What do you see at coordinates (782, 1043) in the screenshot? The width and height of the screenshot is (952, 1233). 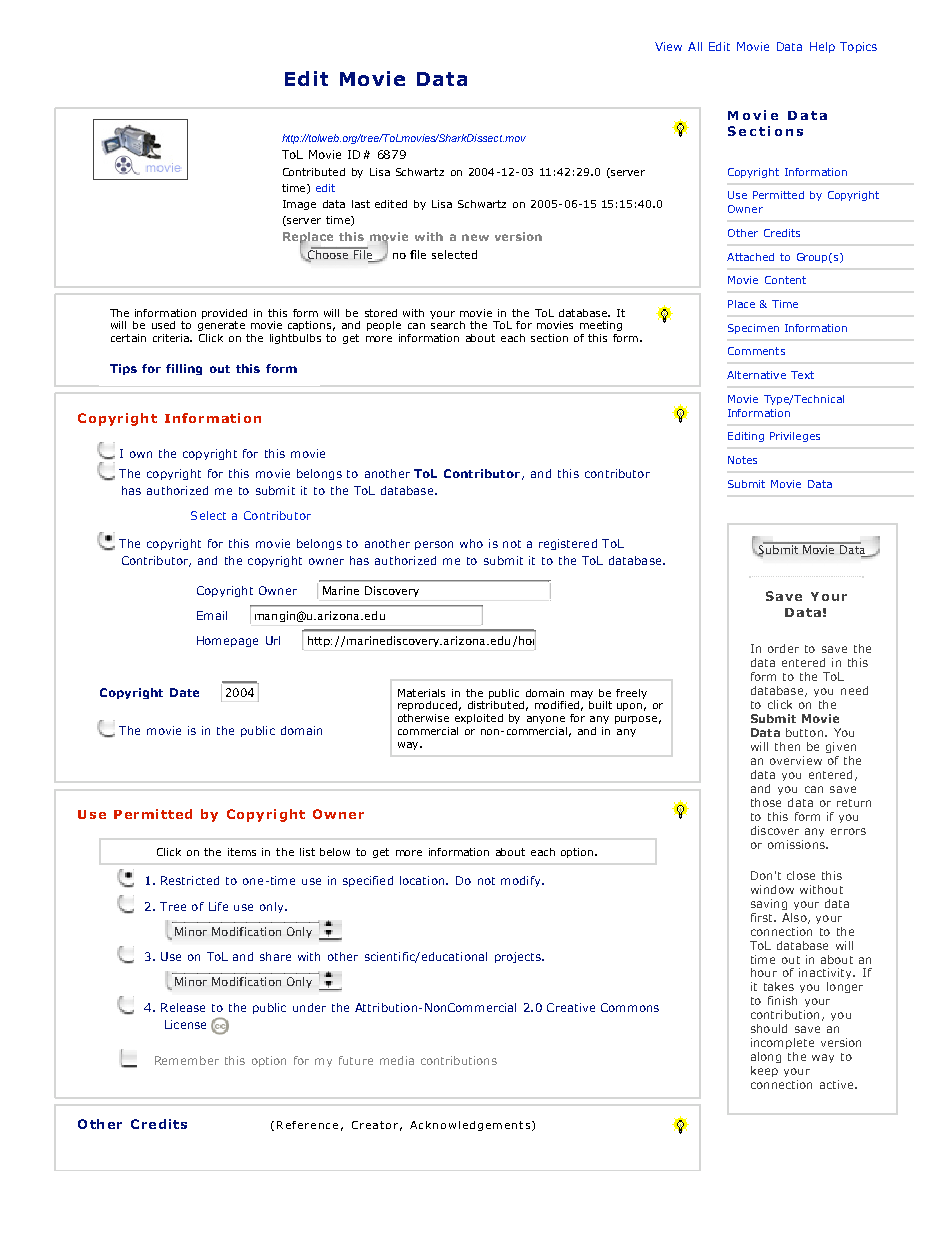 I see `incomplete` at bounding box center [782, 1043].
